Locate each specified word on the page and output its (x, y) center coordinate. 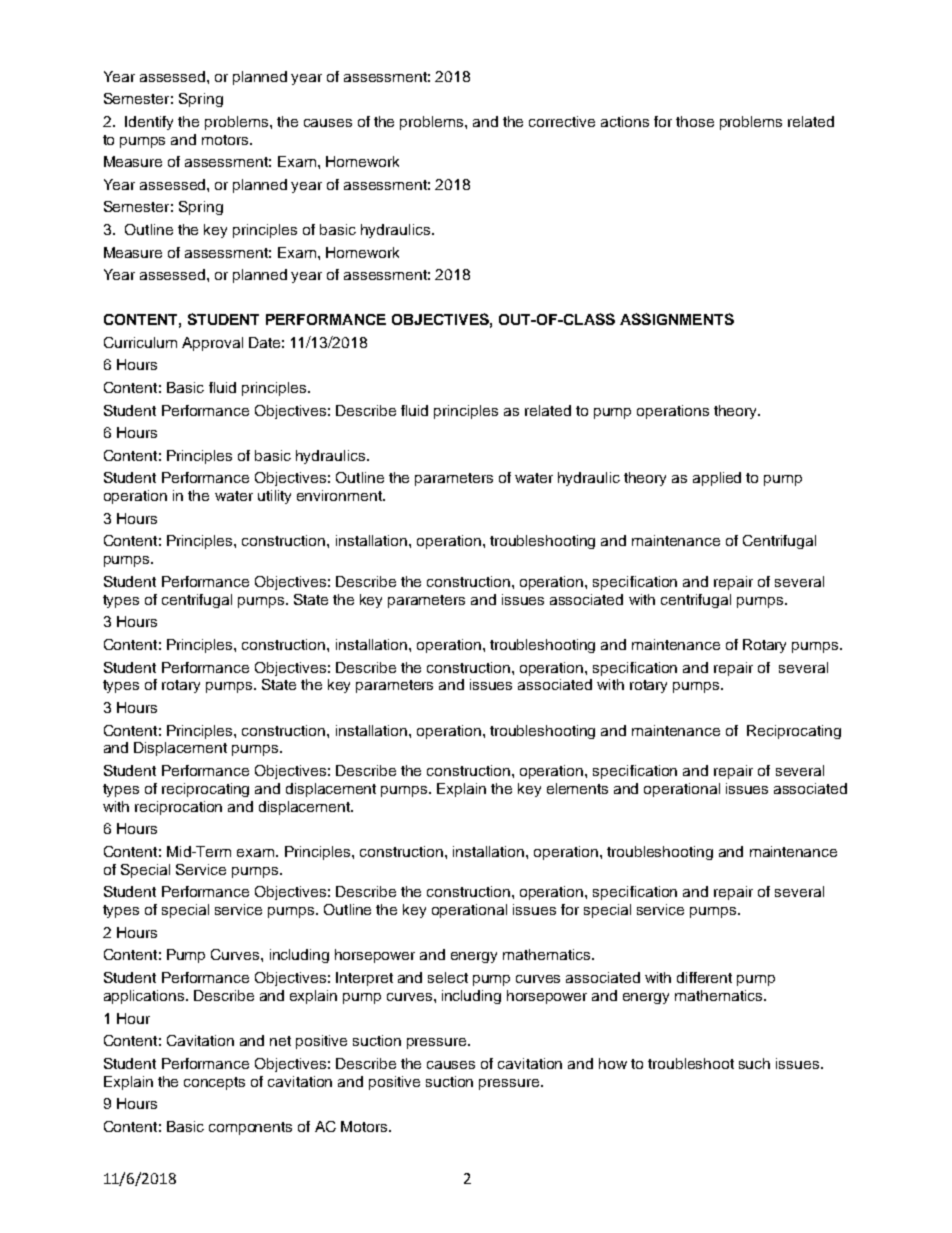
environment (340, 495)
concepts (214, 1083)
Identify (149, 123)
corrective (562, 121)
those (695, 121)
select (448, 977)
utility (274, 497)
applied (717, 479)
